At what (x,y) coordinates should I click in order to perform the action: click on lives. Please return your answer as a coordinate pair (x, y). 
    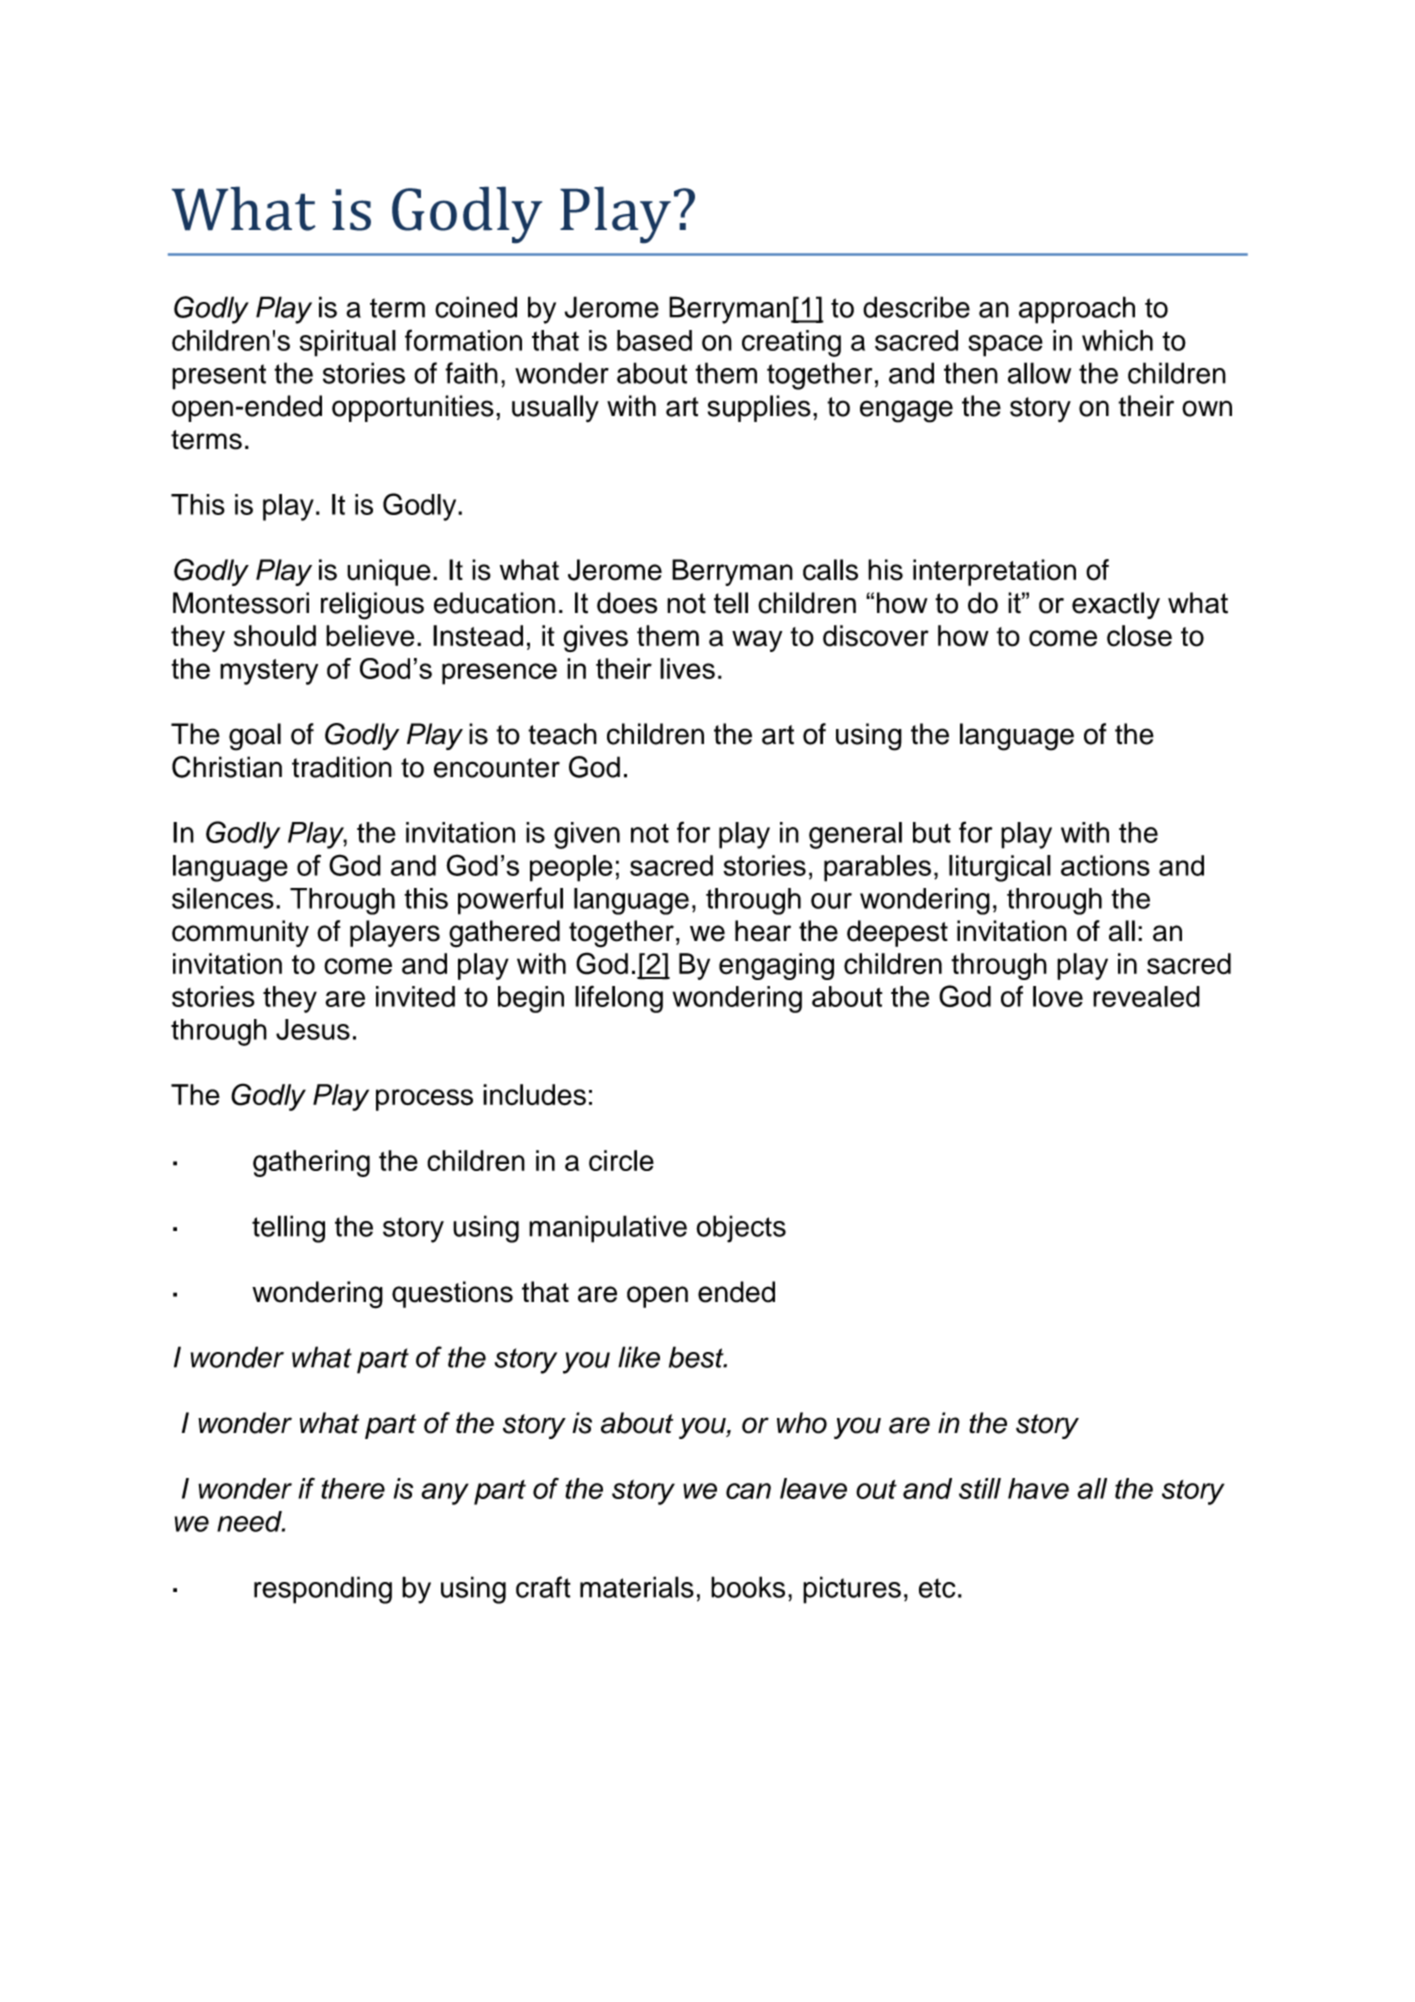
    Looking at the image, I should click on (687, 668).
